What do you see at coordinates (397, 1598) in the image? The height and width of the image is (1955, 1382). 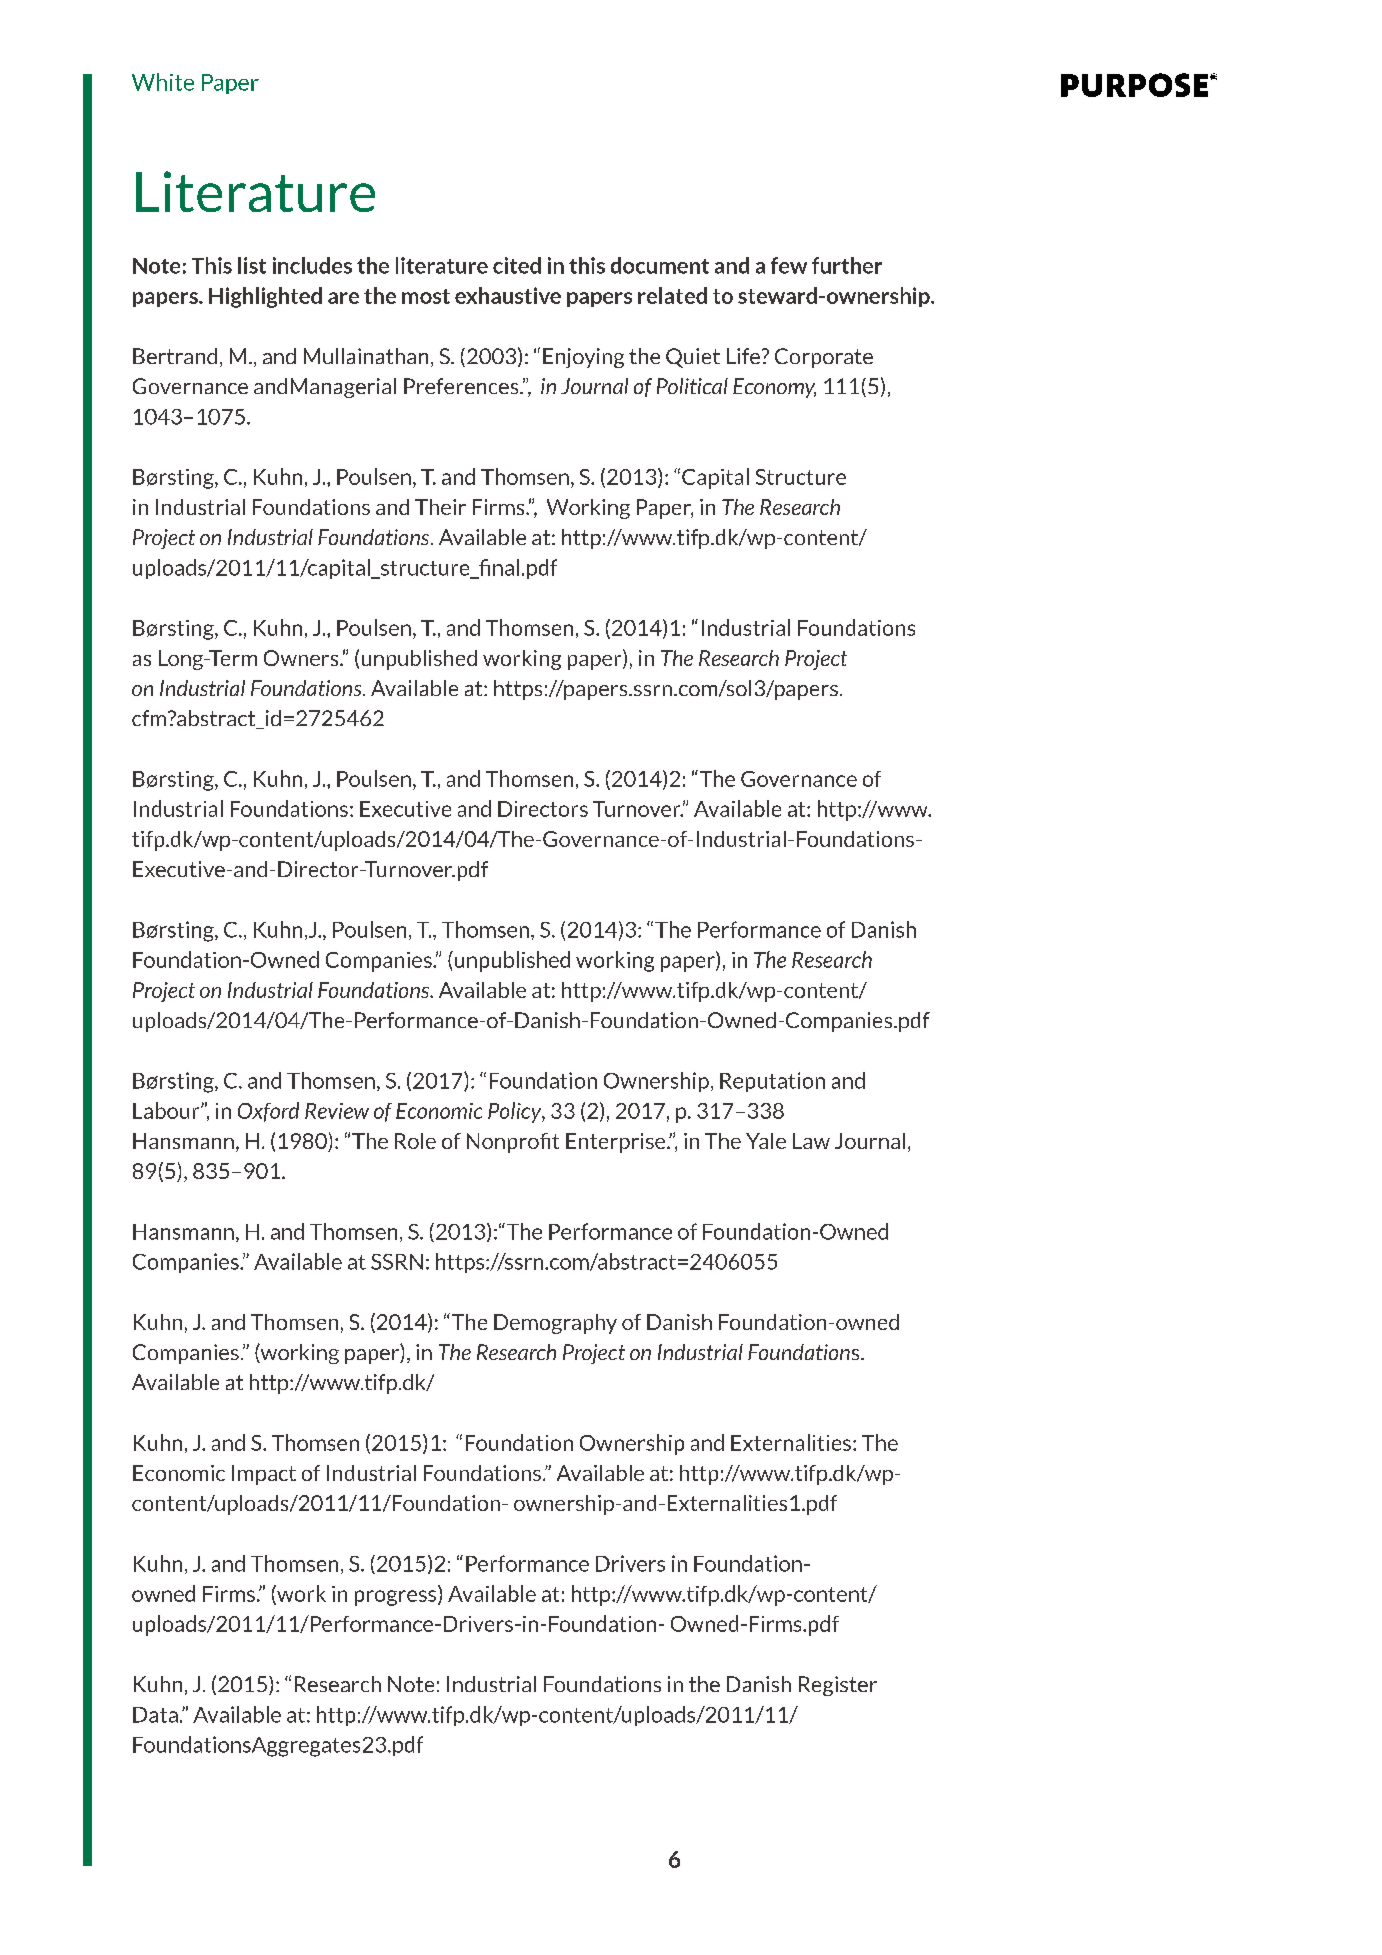 I see `progress` at bounding box center [397, 1598].
